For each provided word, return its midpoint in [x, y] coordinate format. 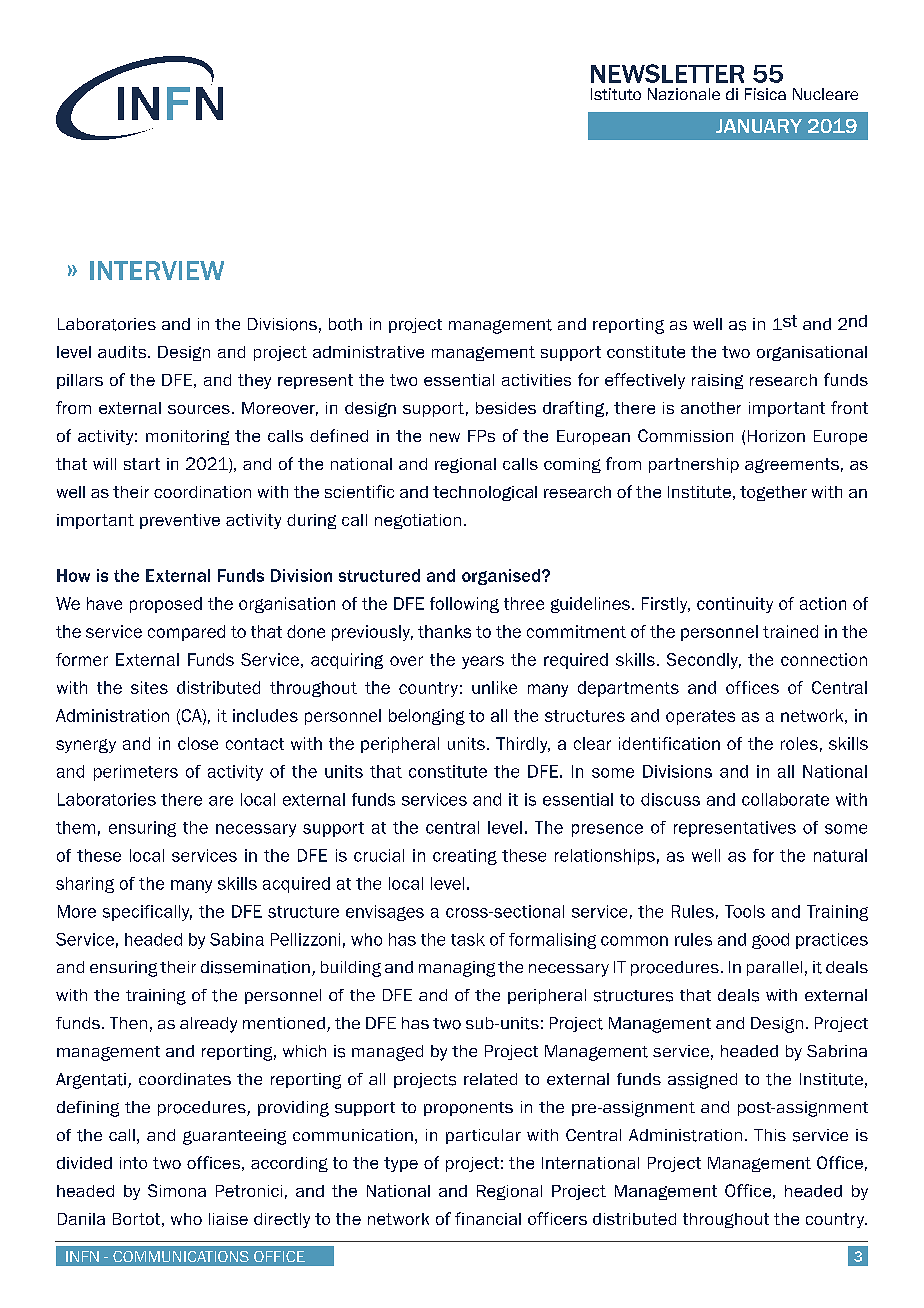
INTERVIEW [157, 270]
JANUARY [759, 126]
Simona [177, 1190]
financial [488, 1218]
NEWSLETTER [667, 73]
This [770, 1135]
